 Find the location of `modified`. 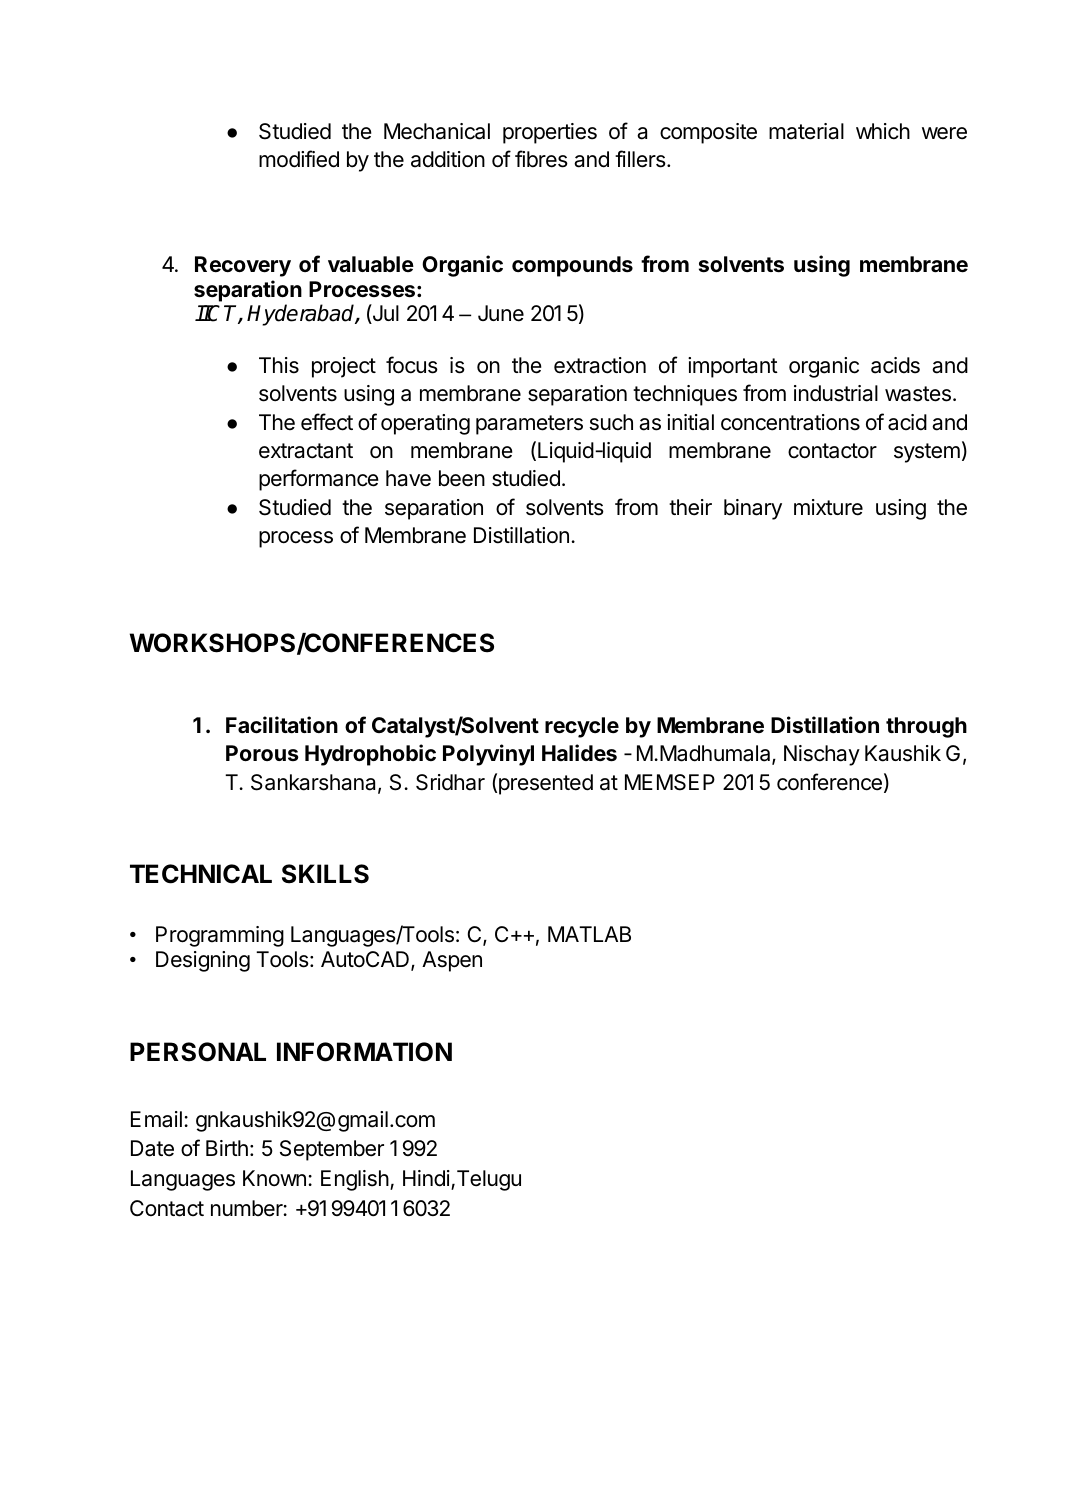

modified is located at coordinates (299, 159).
